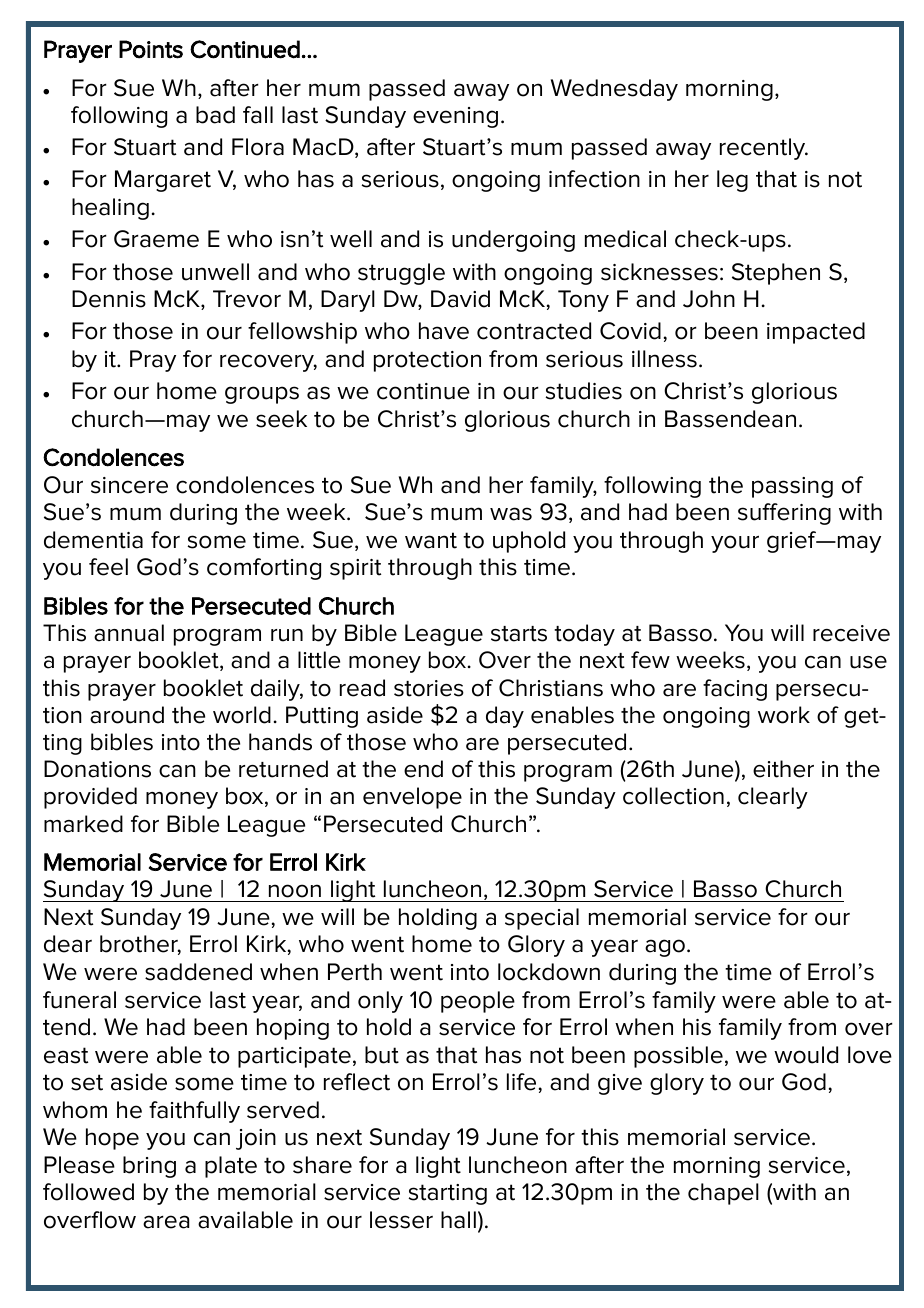 This screenshot has width=924, height=1308. What do you see at coordinates (458, 1220) in the screenshot?
I see `hall` at bounding box center [458, 1220].
